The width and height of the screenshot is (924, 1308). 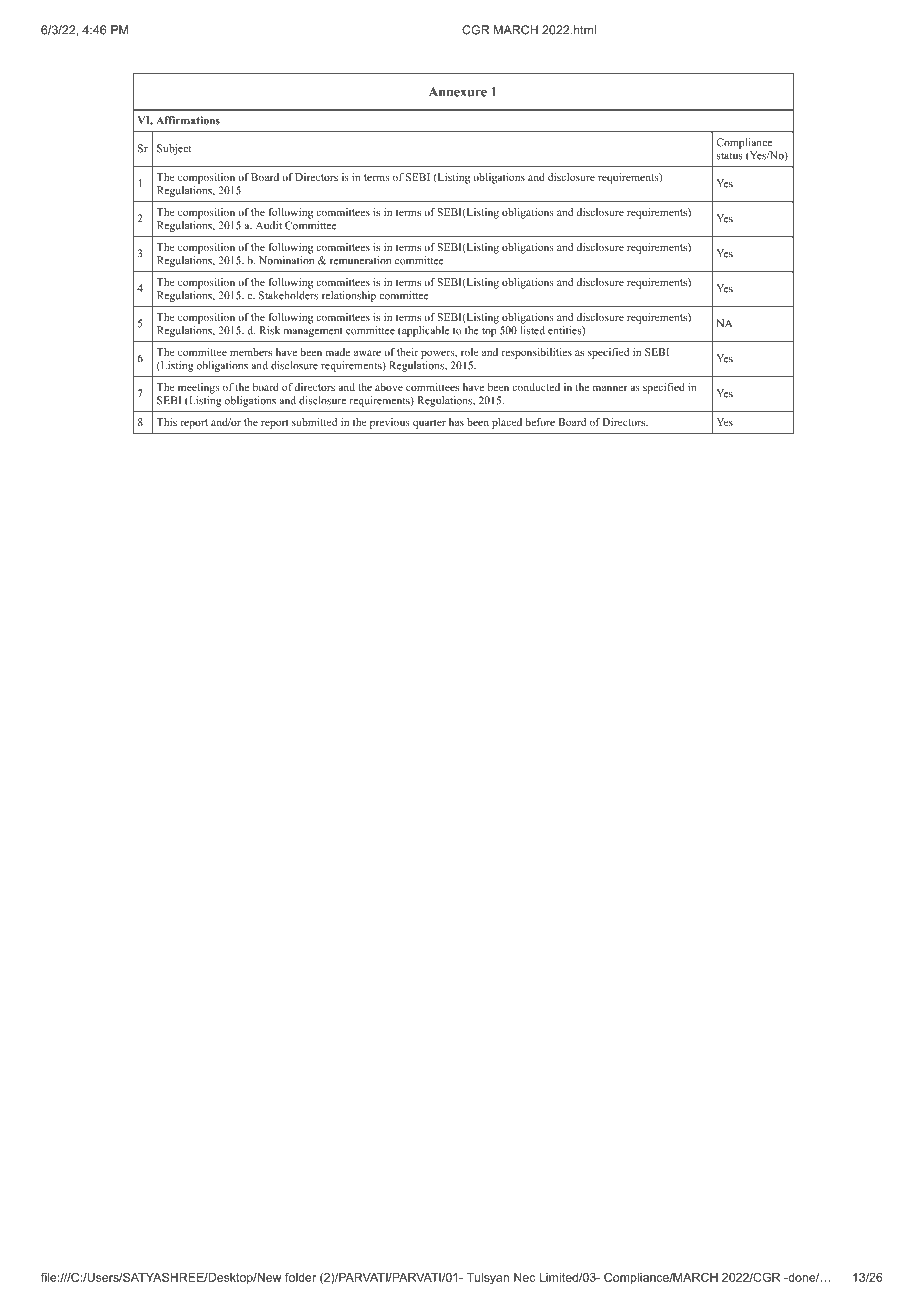 I want to click on folder, so click(x=300, y=1277).
